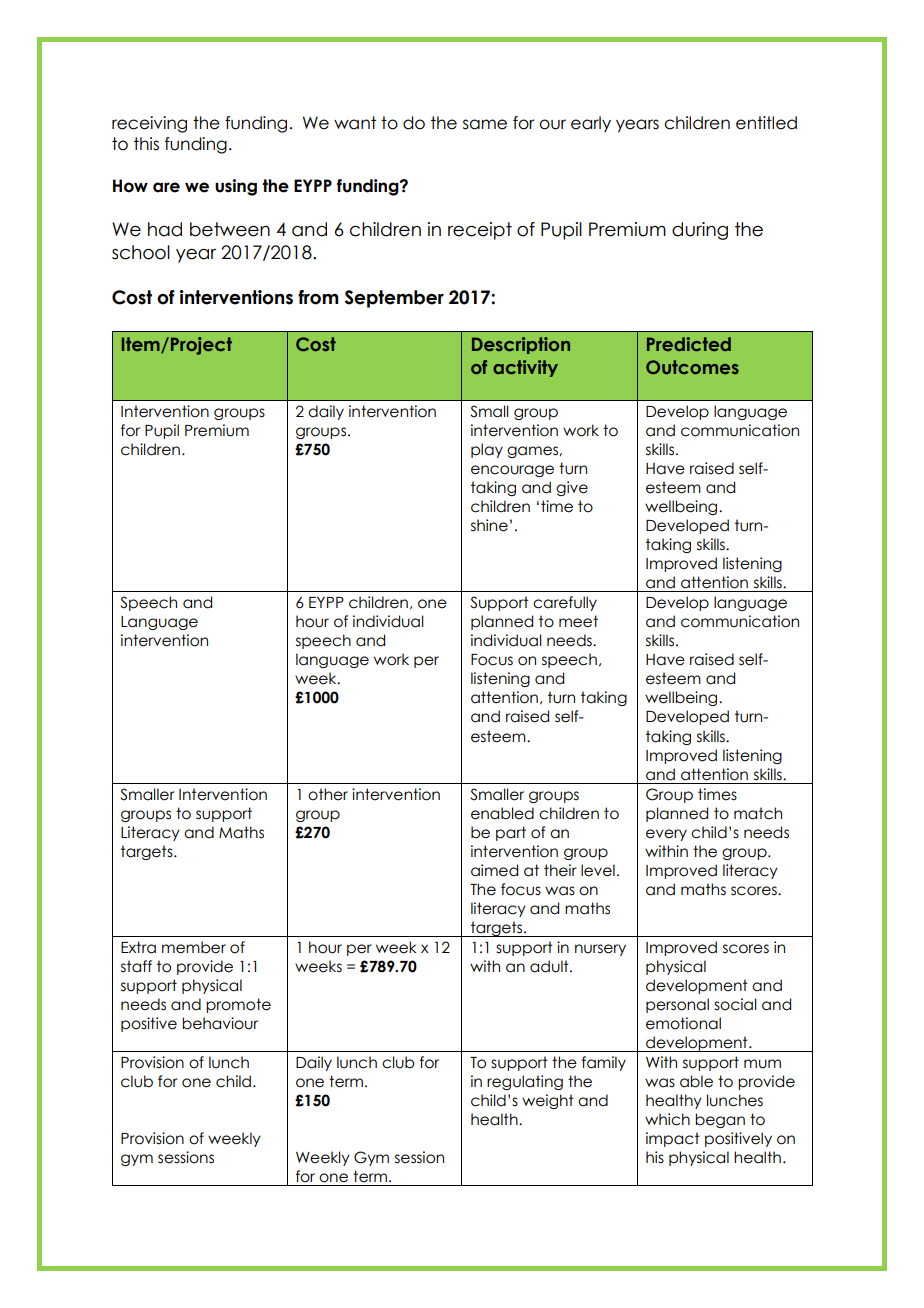  Describe the element at coordinates (236, 187) in the screenshot. I see `using` at that location.
